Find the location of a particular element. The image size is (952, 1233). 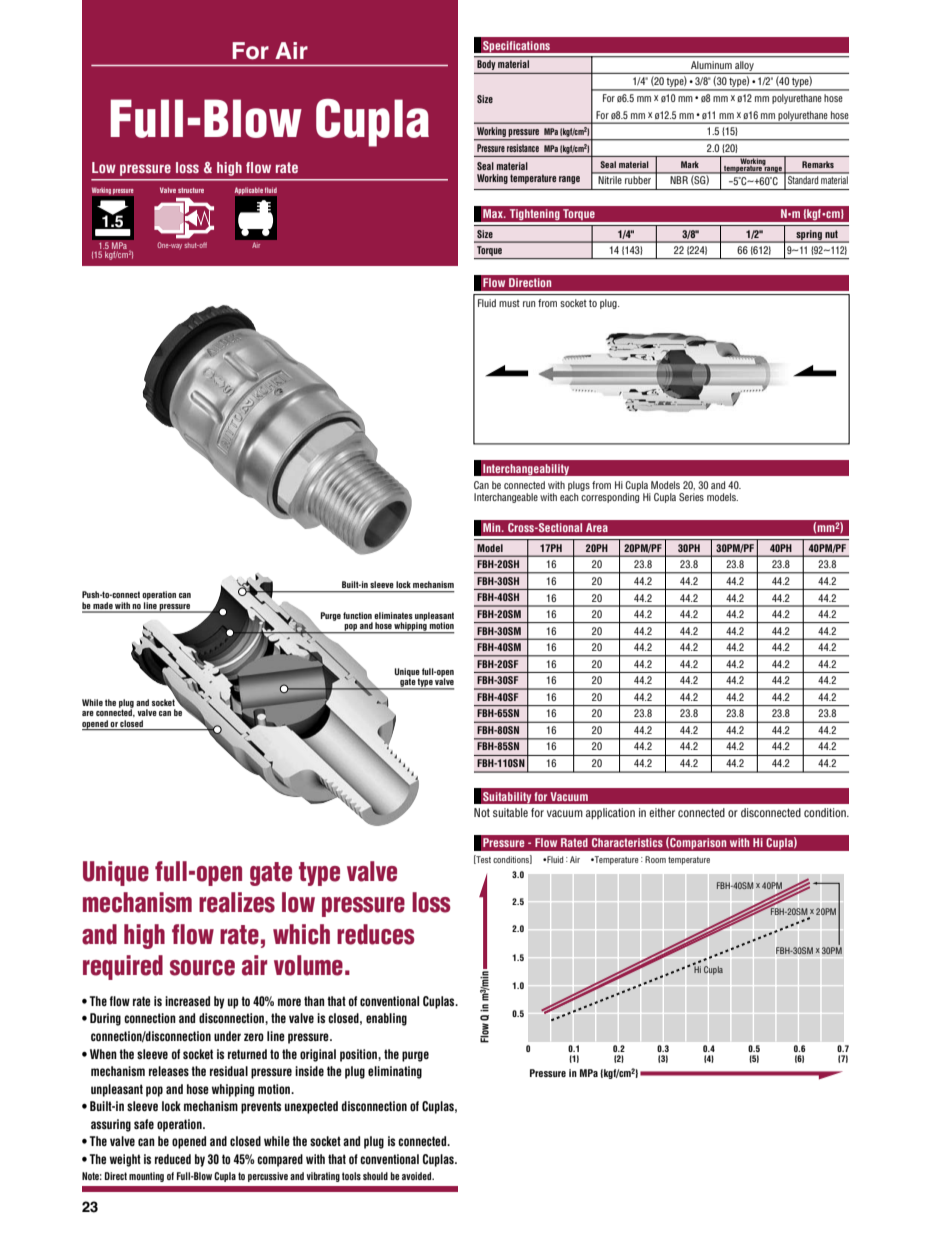

REDUCED is located at coordinates (173, 1159).
